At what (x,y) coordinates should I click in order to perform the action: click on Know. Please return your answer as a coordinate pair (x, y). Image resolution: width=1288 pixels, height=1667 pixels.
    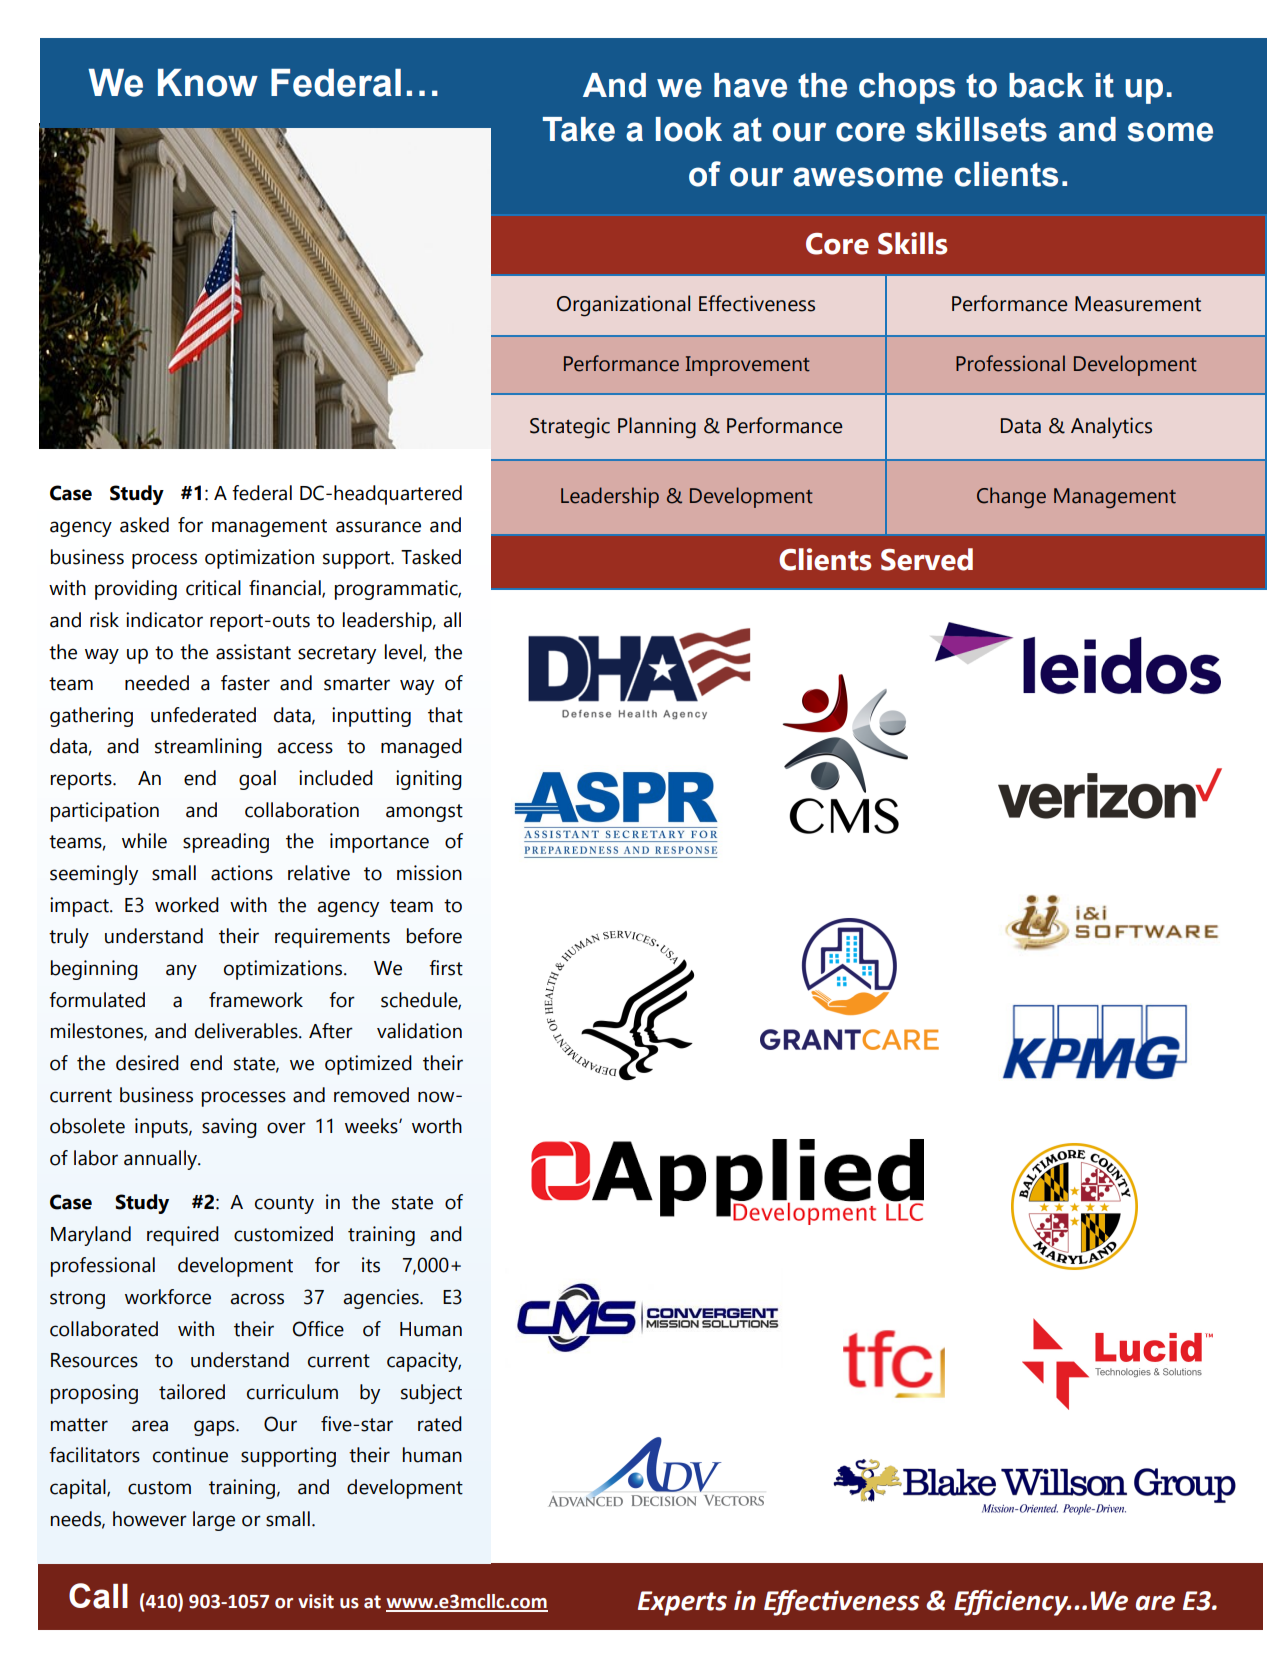
    Looking at the image, I should click on (208, 83).
